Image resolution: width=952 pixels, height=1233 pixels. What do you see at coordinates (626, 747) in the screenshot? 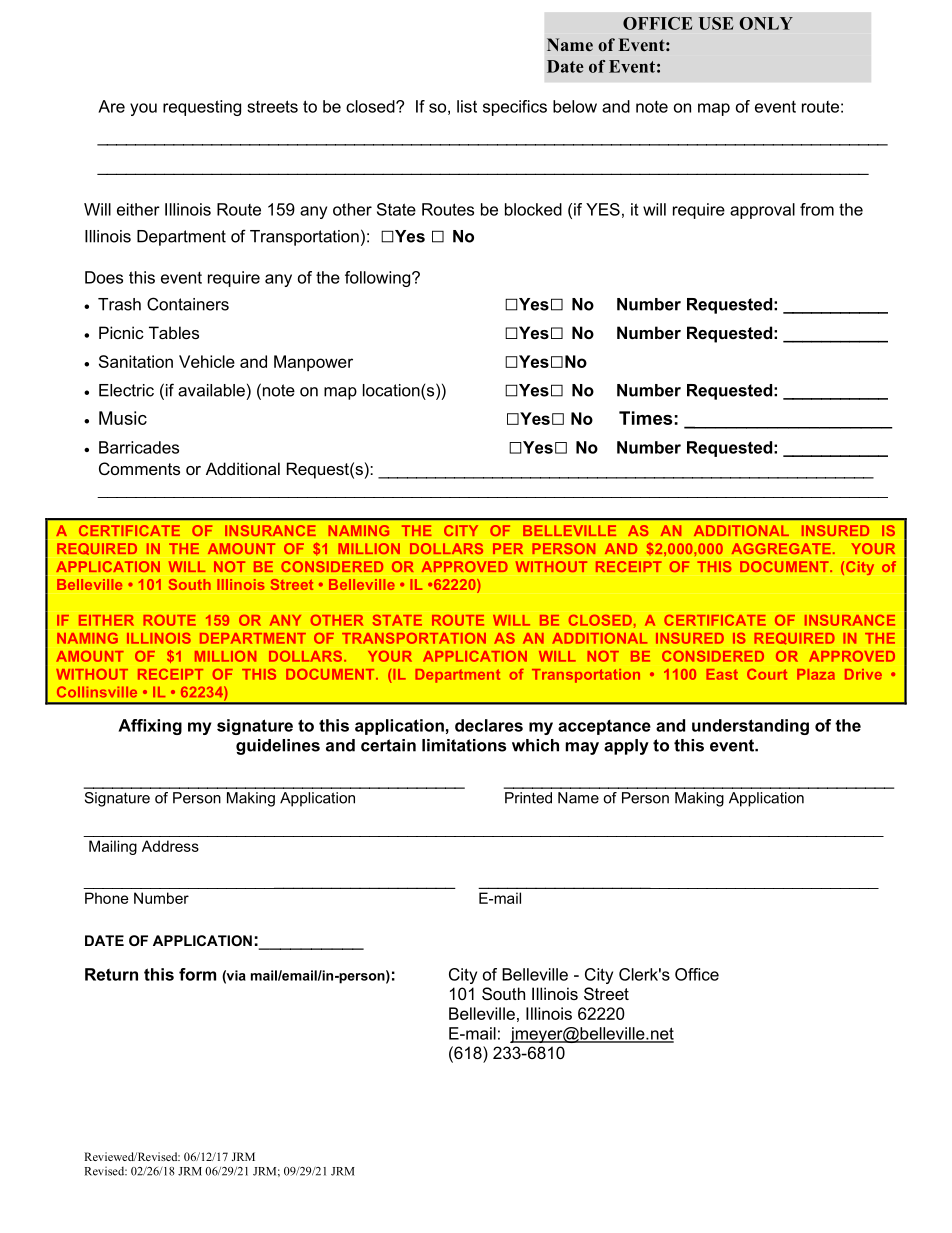
I see `apply` at bounding box center [626, 747].
